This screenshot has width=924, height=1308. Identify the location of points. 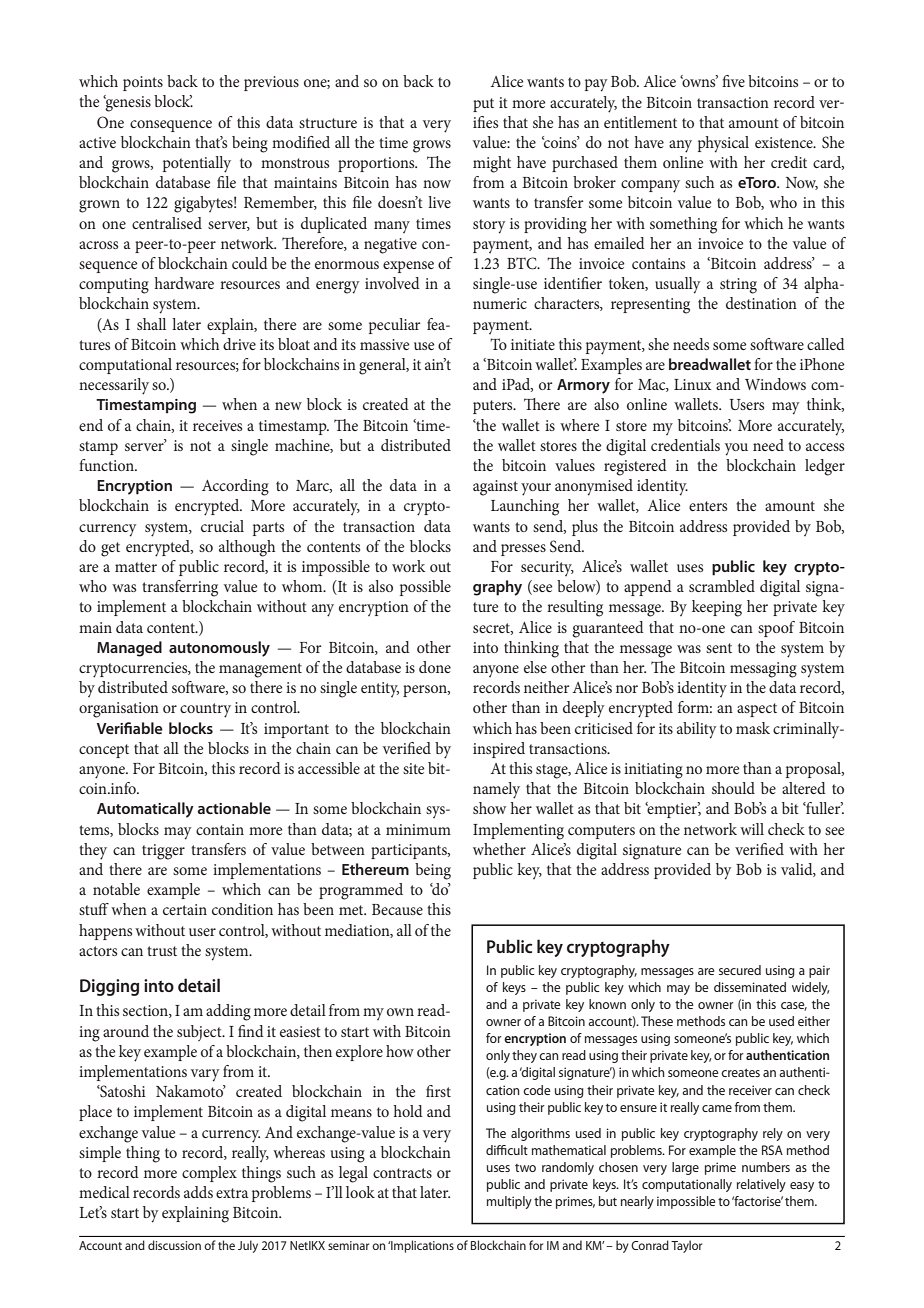
(143, 83).
